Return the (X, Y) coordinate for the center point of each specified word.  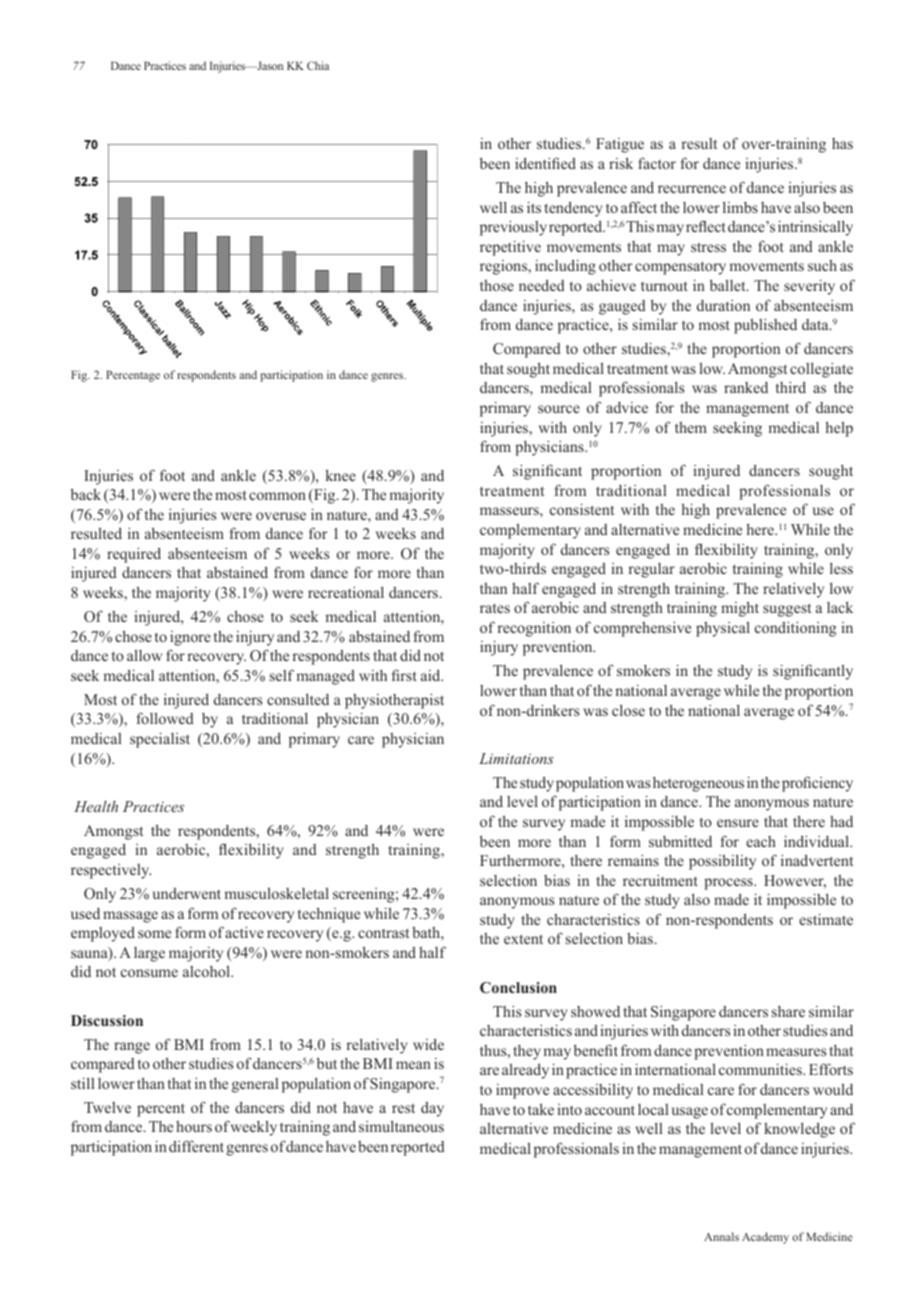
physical (723, 629)
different (196, 1146)
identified (545, 163)
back (86, 494)
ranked (746, 387)
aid (432, 675)
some (154, 934)
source (559, 409)
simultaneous (401, 1126)
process (729, 884)
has (842, 143)
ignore (190, 638)
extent (523, 939)
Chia (318, 65)
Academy (765, 1238)
